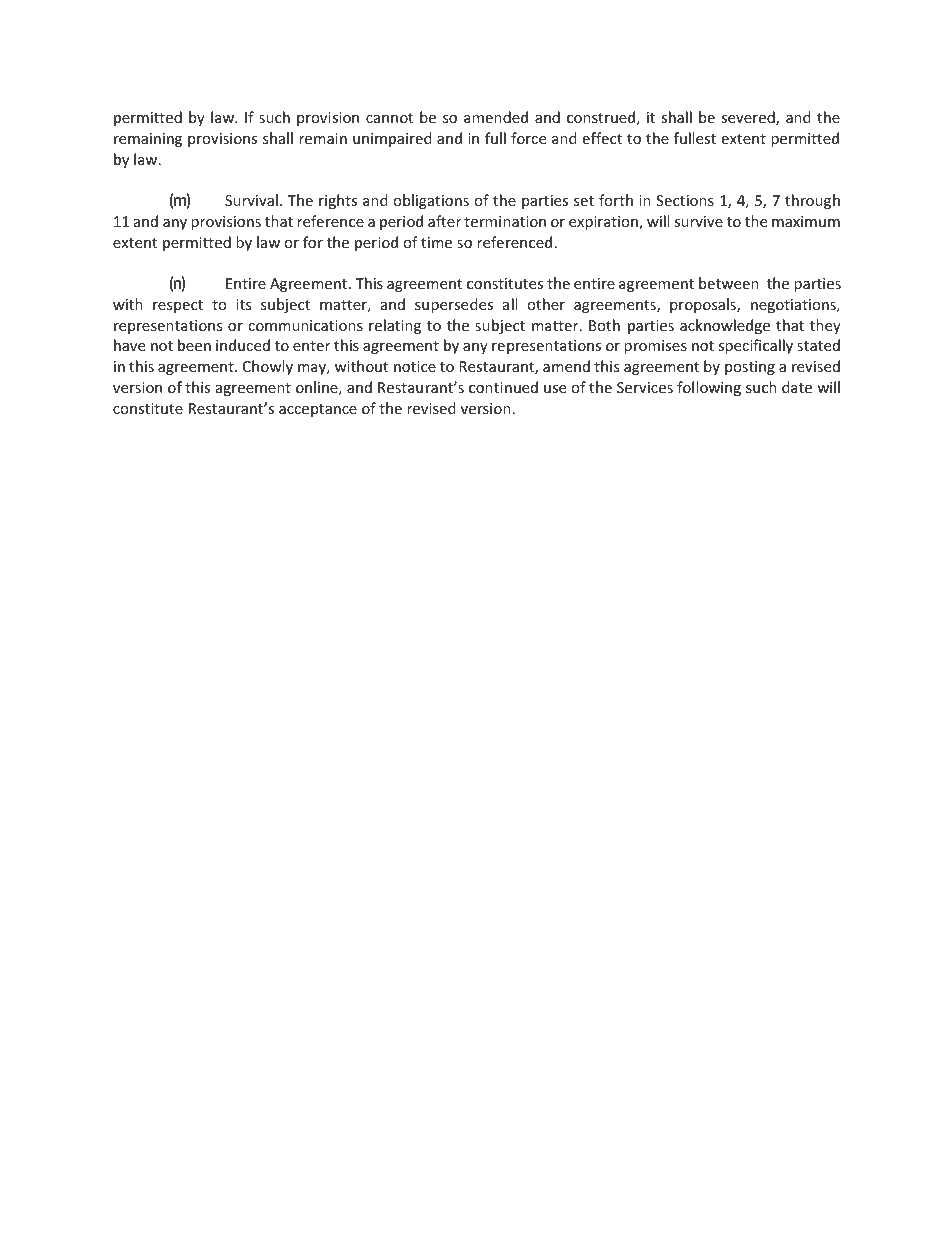  Describe the element at coordinates (503, 387) in the screenshot. I see `continued` at that location.
